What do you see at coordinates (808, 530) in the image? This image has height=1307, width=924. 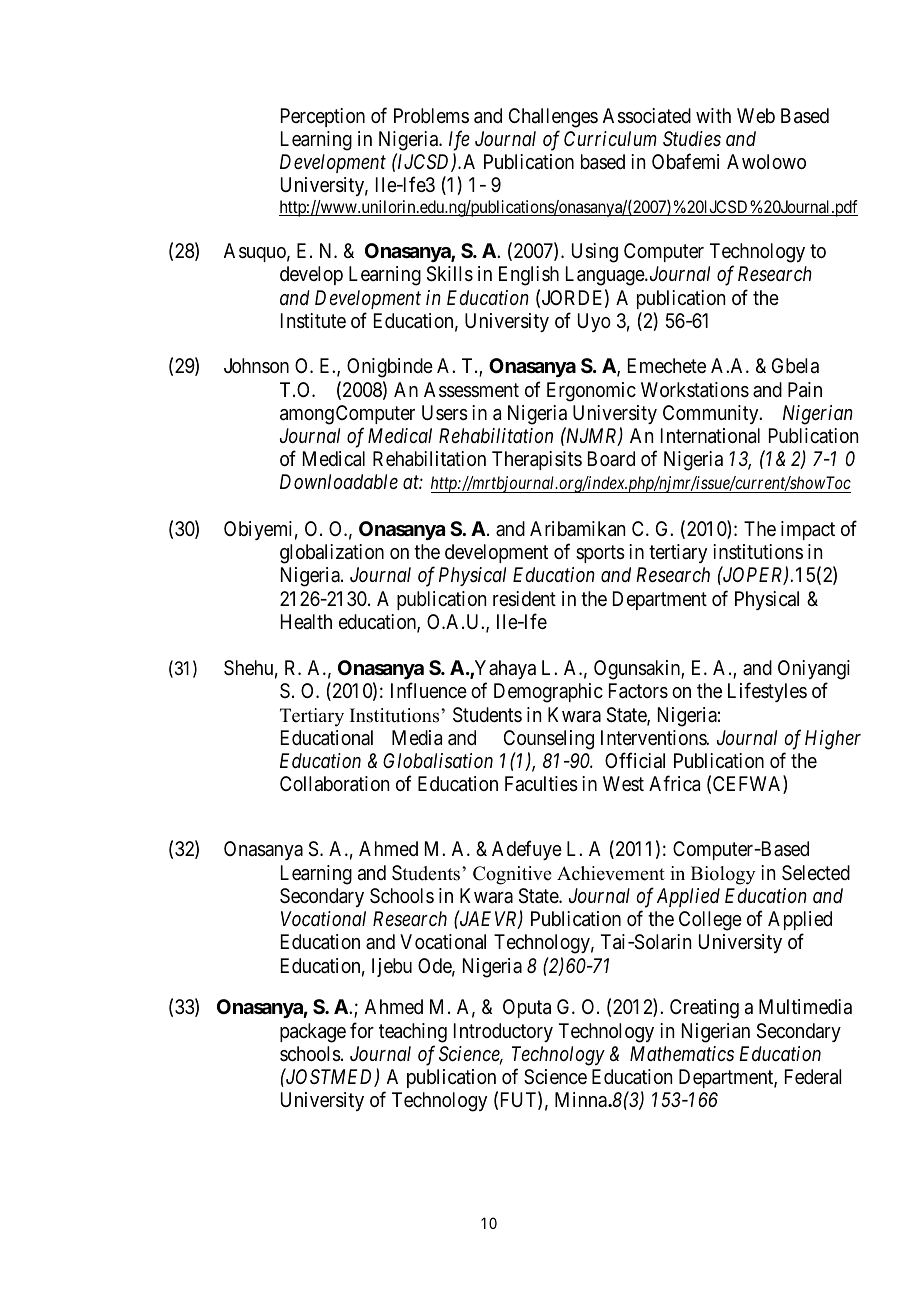 I see `impact` at bounding box center [808, 530].
